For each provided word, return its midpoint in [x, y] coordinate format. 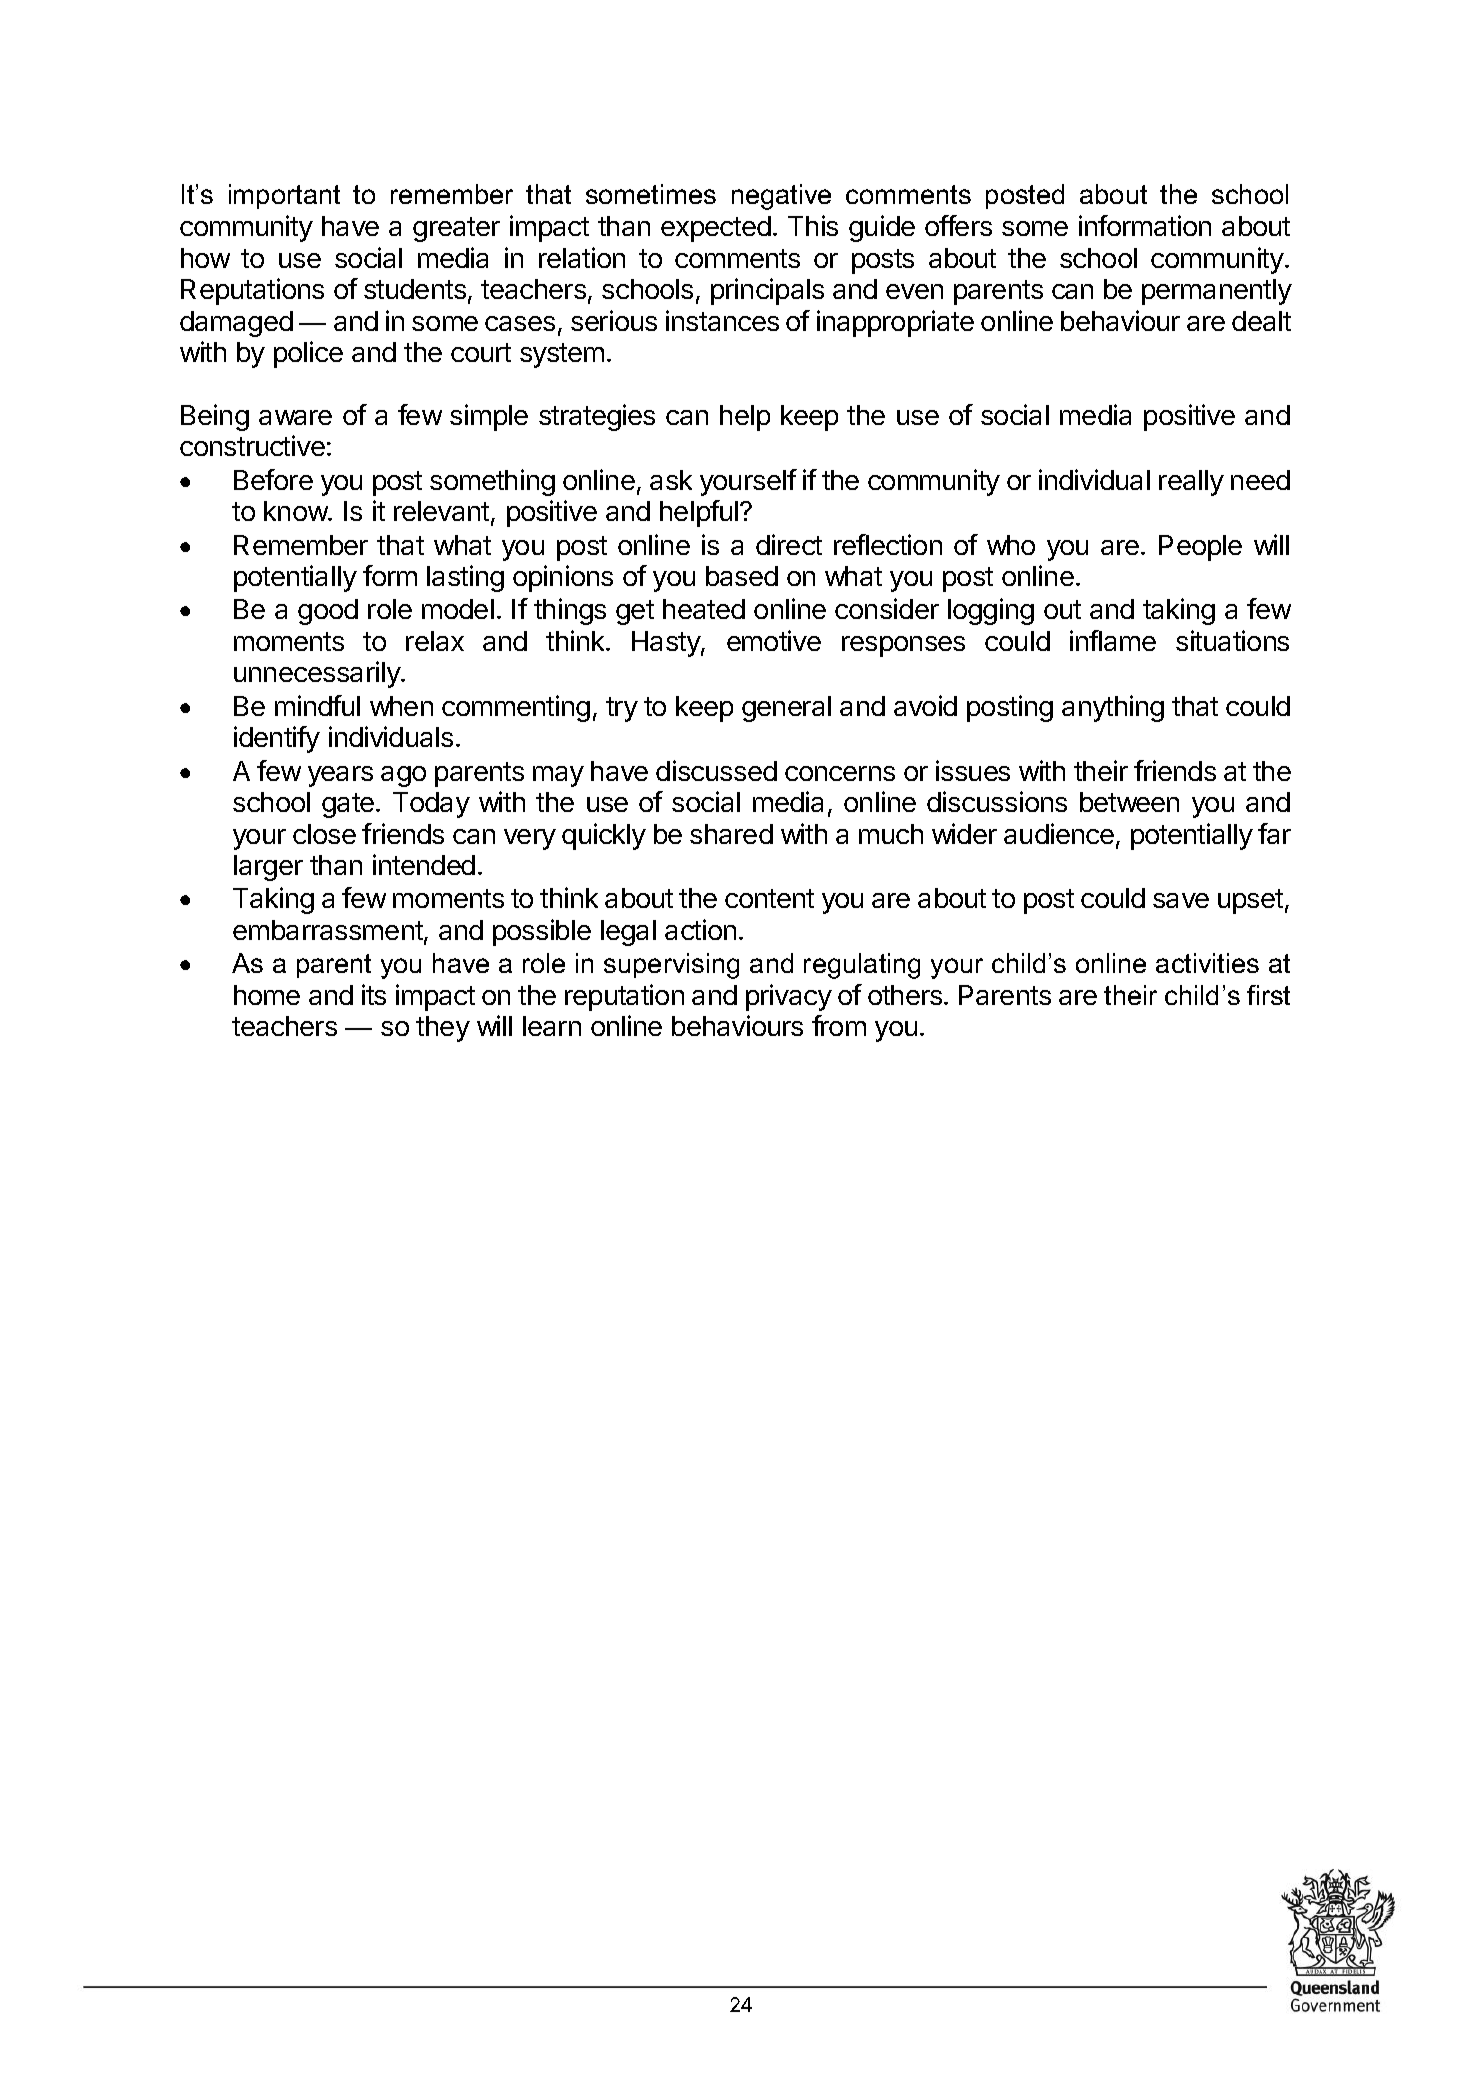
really [1191, 483]
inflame [1113, 640]
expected [716, 229]
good [328, 612]
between [1129, 802]
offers [958, 225]
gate [349, 805]
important [284, 196]
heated [704, 609]
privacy [789, 997]
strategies [597, 417]
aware [295, 417]
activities [1207, 963]
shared [731, 834]
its [374, 994]
